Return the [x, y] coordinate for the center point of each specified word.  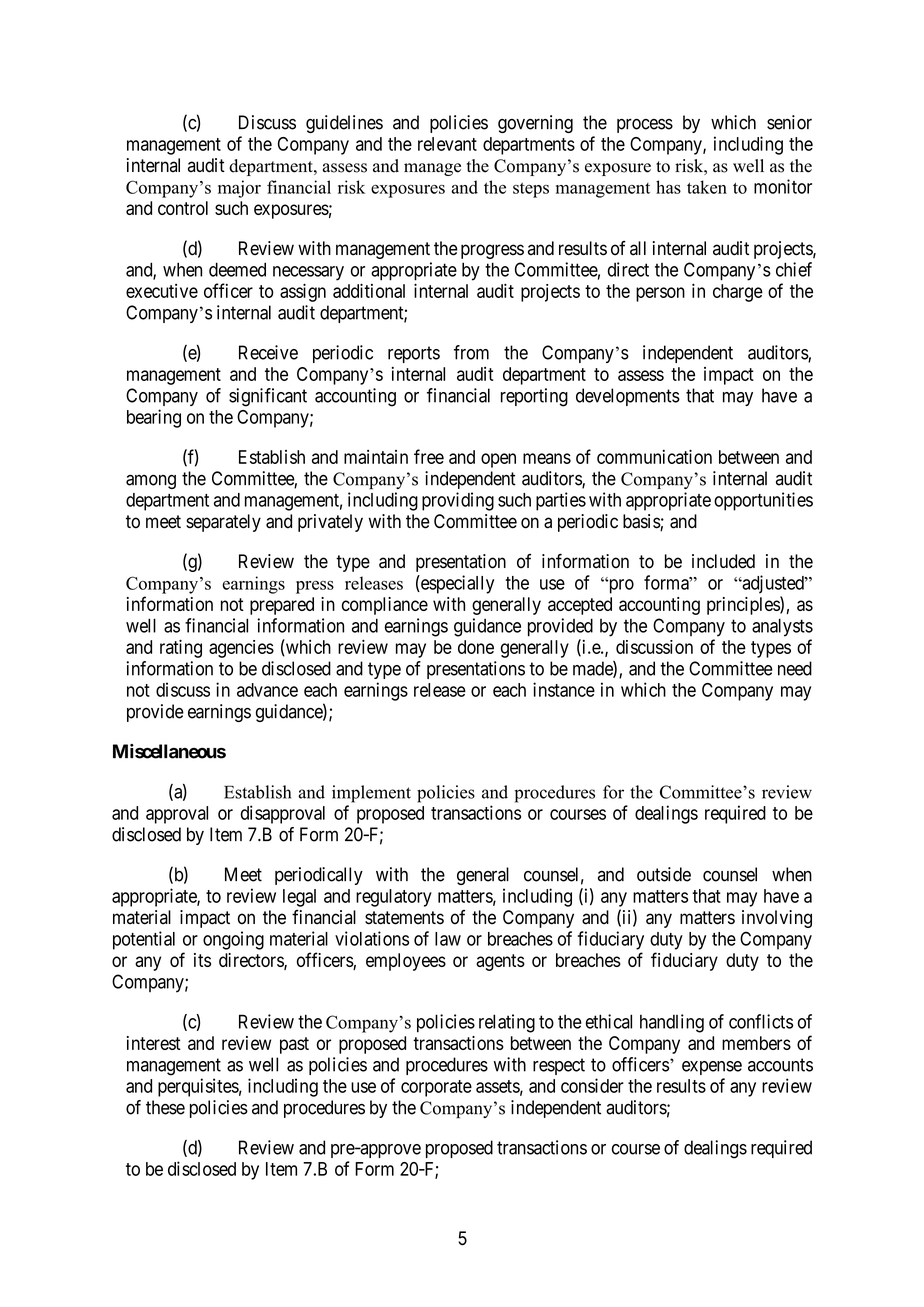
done [476, 647]
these [165, 1107]
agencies [241, 649]
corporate [436, 1088]
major [239, 189]
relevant [447, 144]
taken [707, 187]
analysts [782, 627]
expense [712, 1068]
